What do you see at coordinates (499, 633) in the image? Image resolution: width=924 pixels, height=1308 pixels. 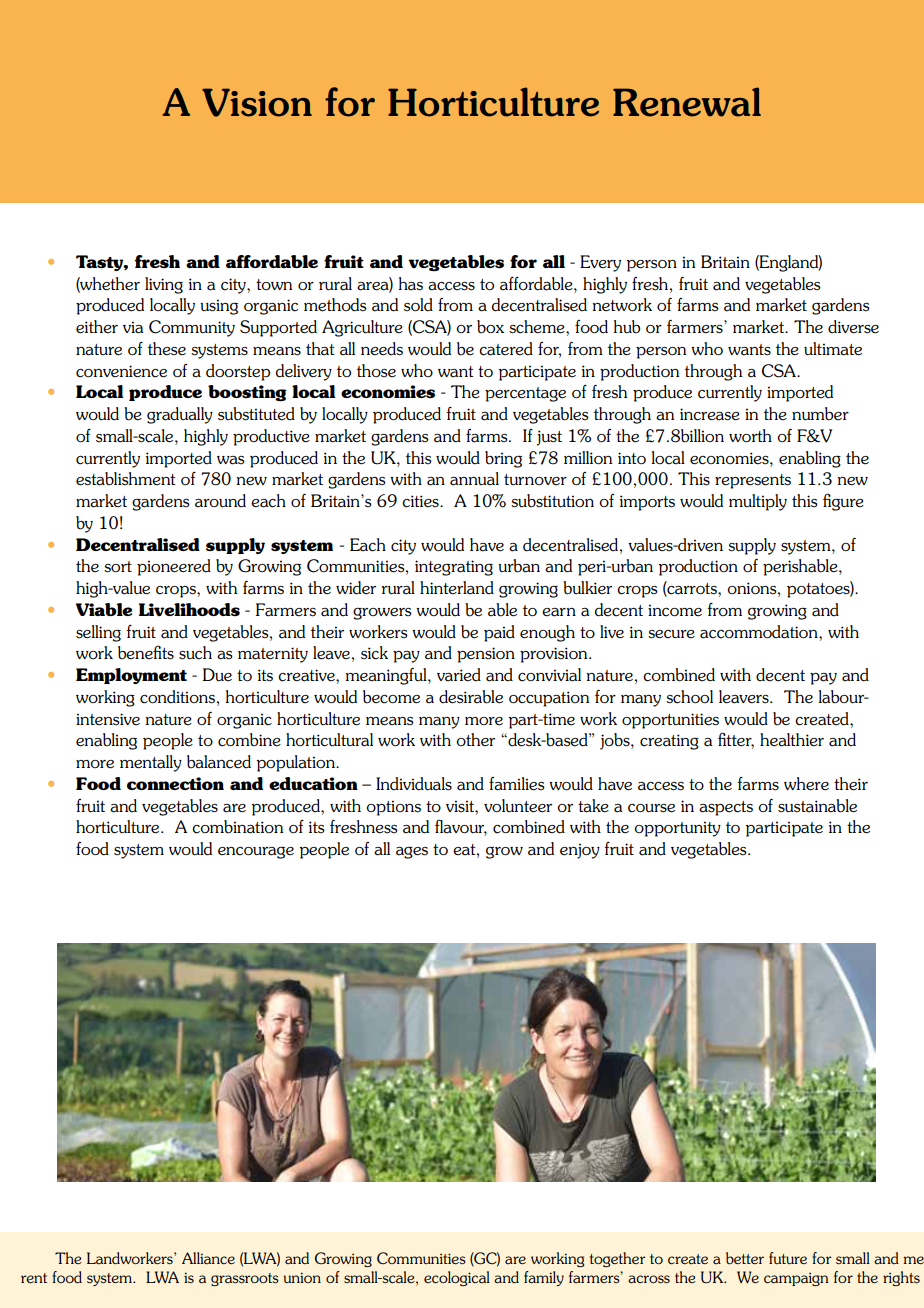 I see `paid` at bounding box center [499, 633].
